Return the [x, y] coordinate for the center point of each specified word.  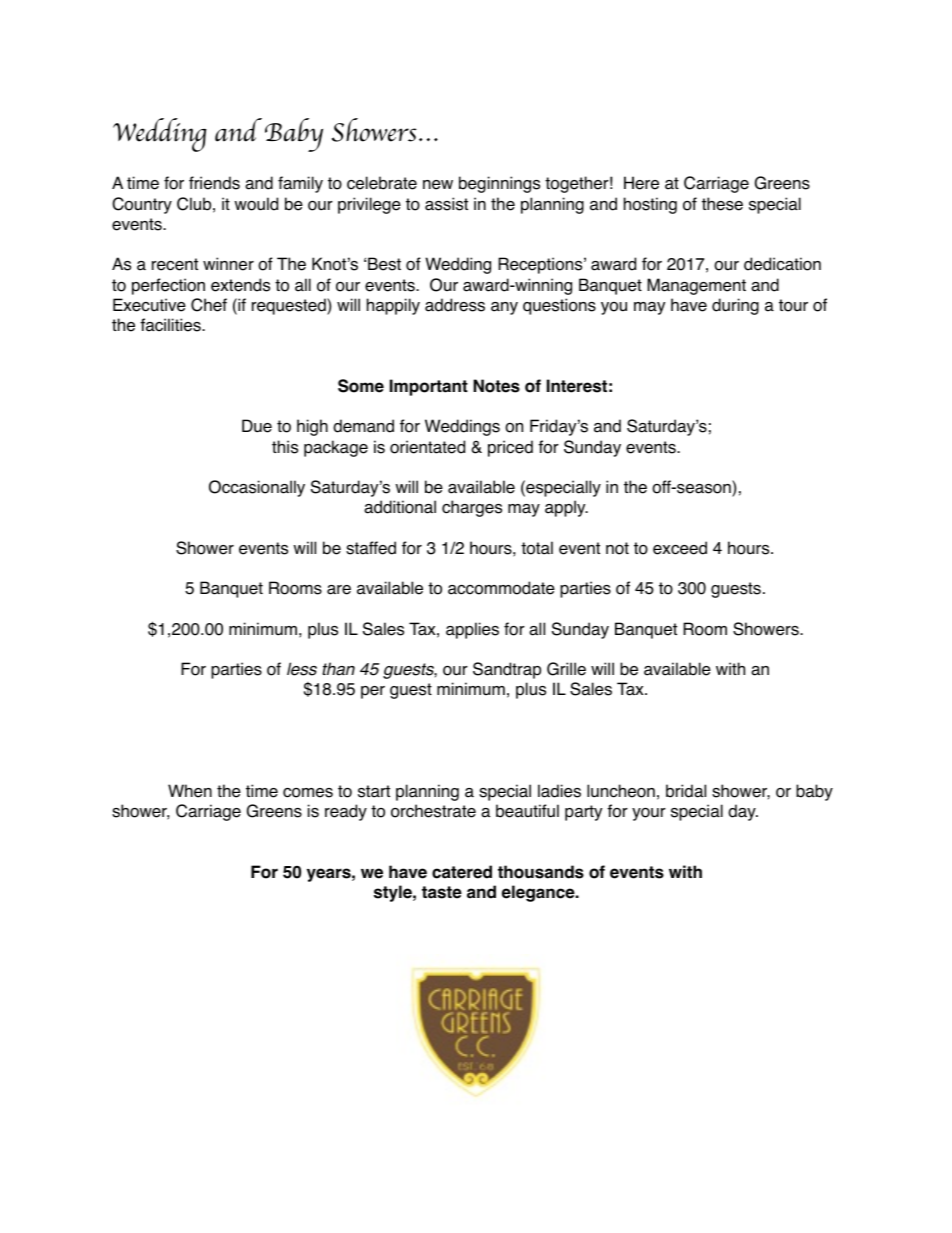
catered [462, 872]
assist [446, 204]
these [722, 204]
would [256, 204]
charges [472, 508]
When [190, 791]
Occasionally [257, 488]
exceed [680, 548]
